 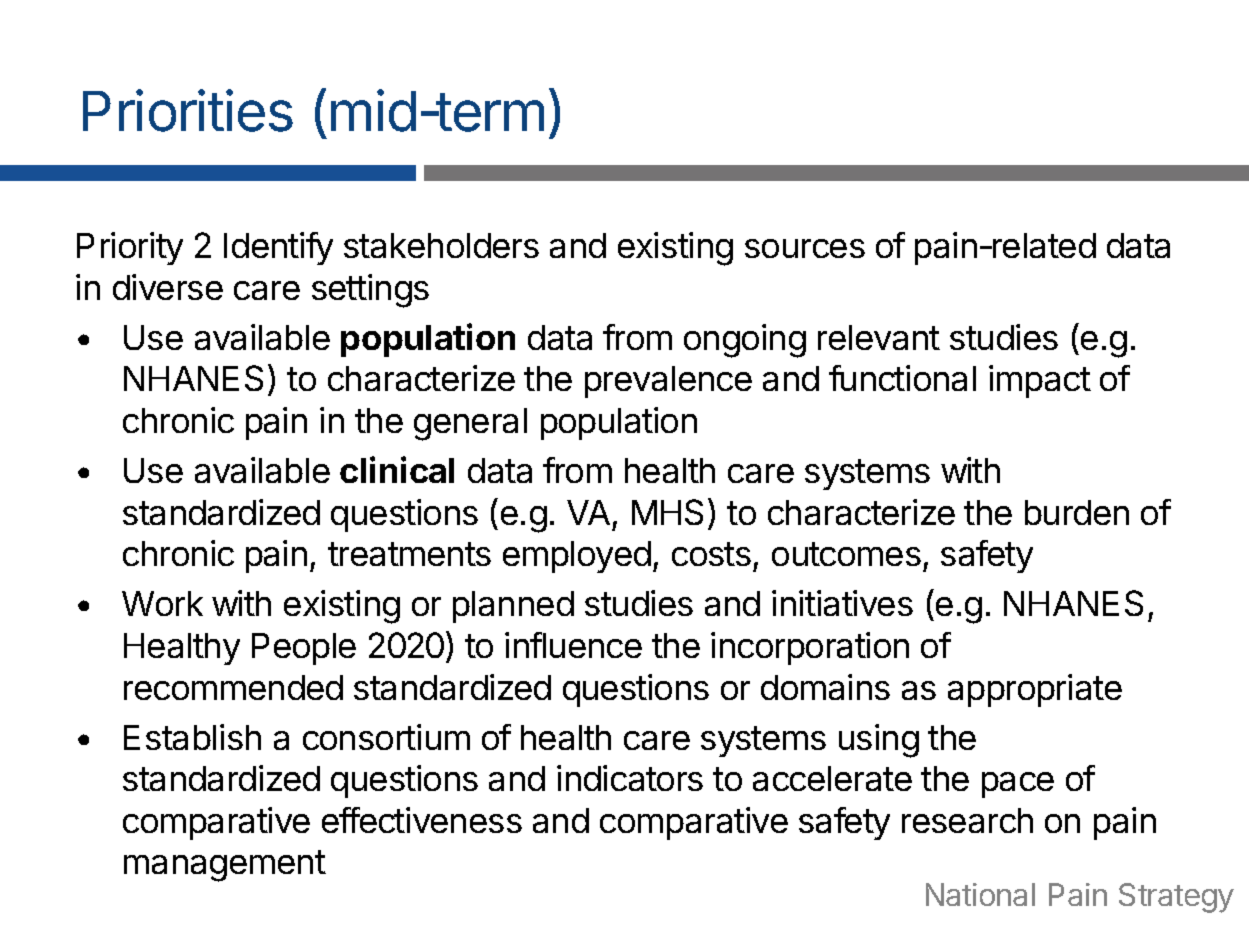 What do you see at coordinates (668, 382) in the screenshot?
I see `prevalence` at bounding box center [668, 382].
